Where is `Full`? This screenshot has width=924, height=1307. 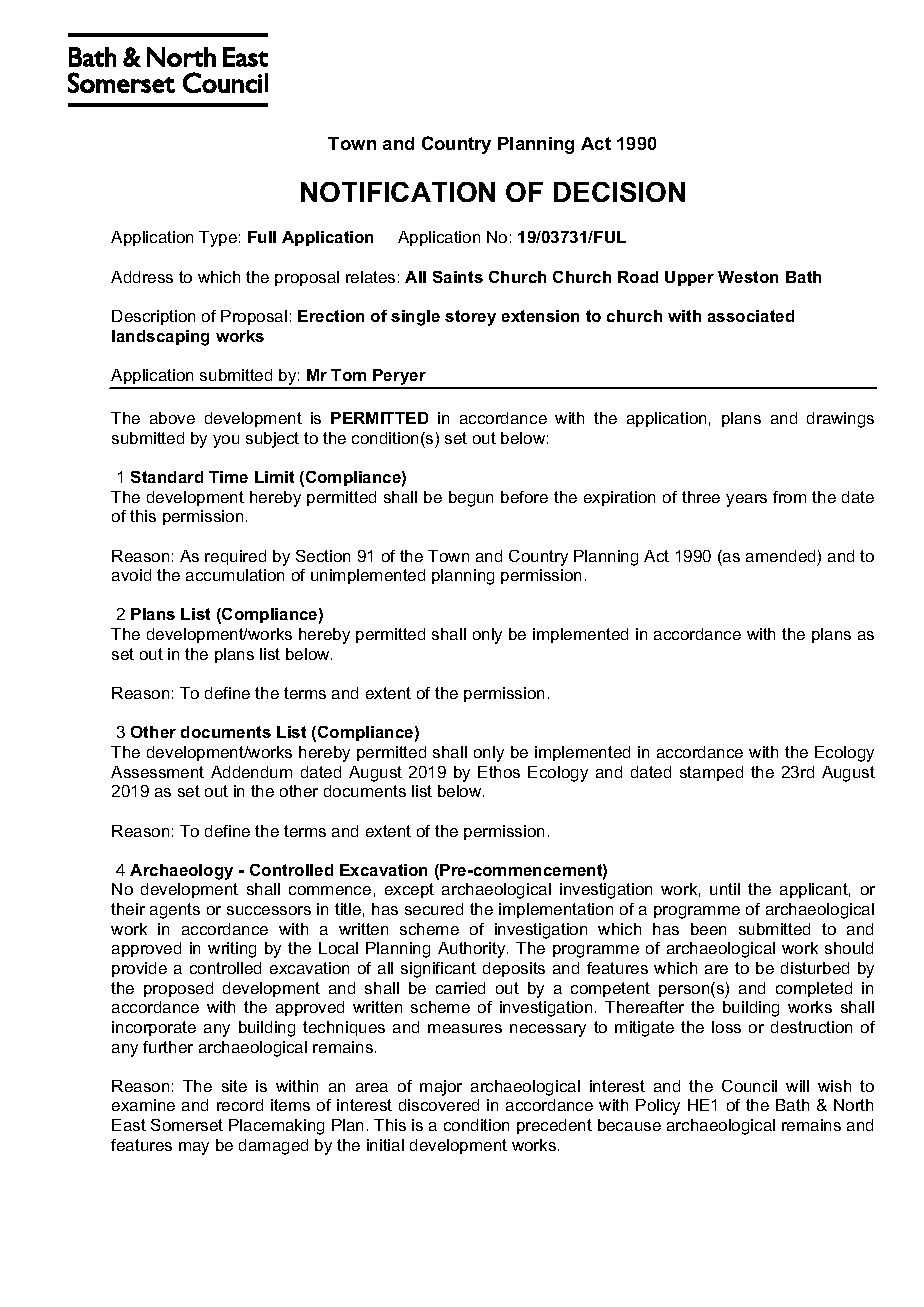 Full is located at coordinates (262, 237).
